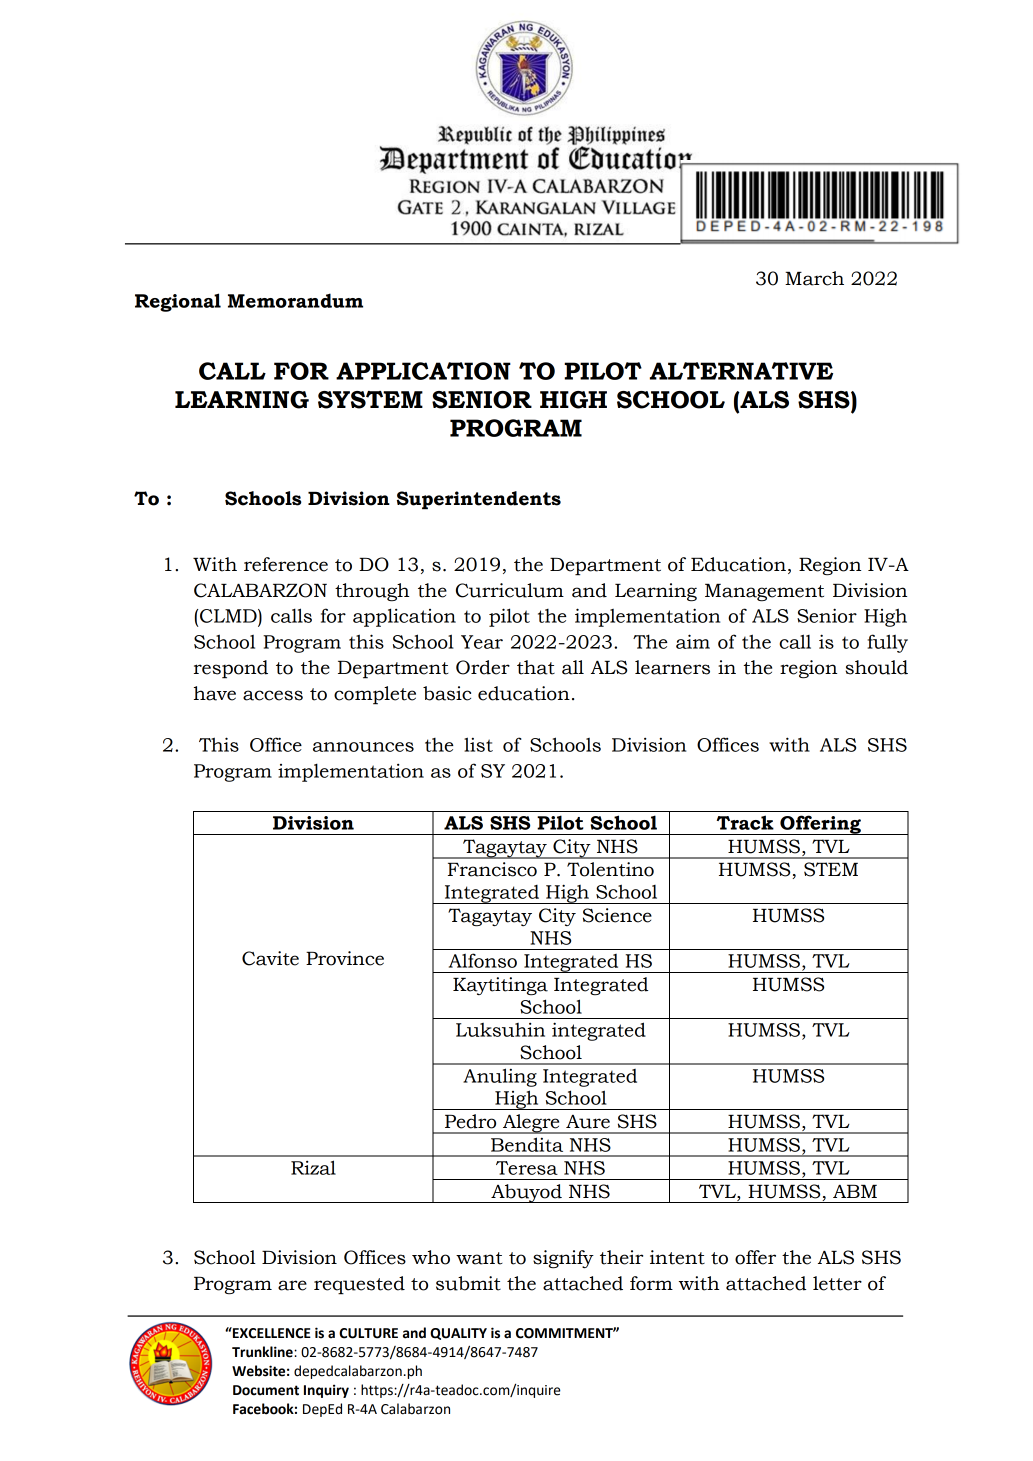 This image has width=1033, height=1461. I want to click on March, so click(814, 278).
